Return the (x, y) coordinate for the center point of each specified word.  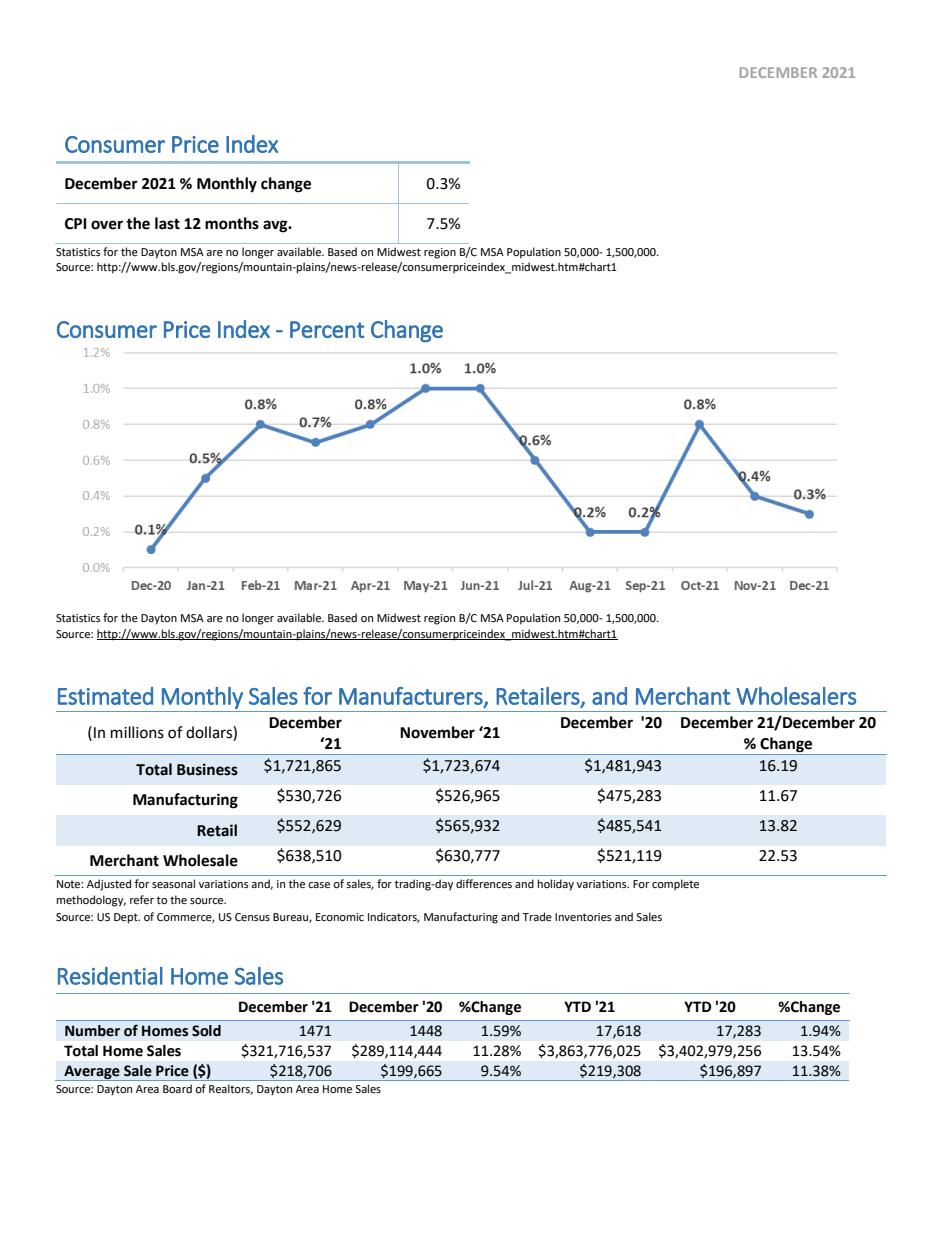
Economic (340, 917)
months (232, 223)
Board (177, 1088)
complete (675, 885)
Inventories (583, 917)
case (319, 885)
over (107, 225)
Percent (327, 329)
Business (207, 769)
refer (142, 900)
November (437, 732)
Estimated (105, 696)
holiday (556, 885)
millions (137, 732)
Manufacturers (412, 697)
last (167, 223)
